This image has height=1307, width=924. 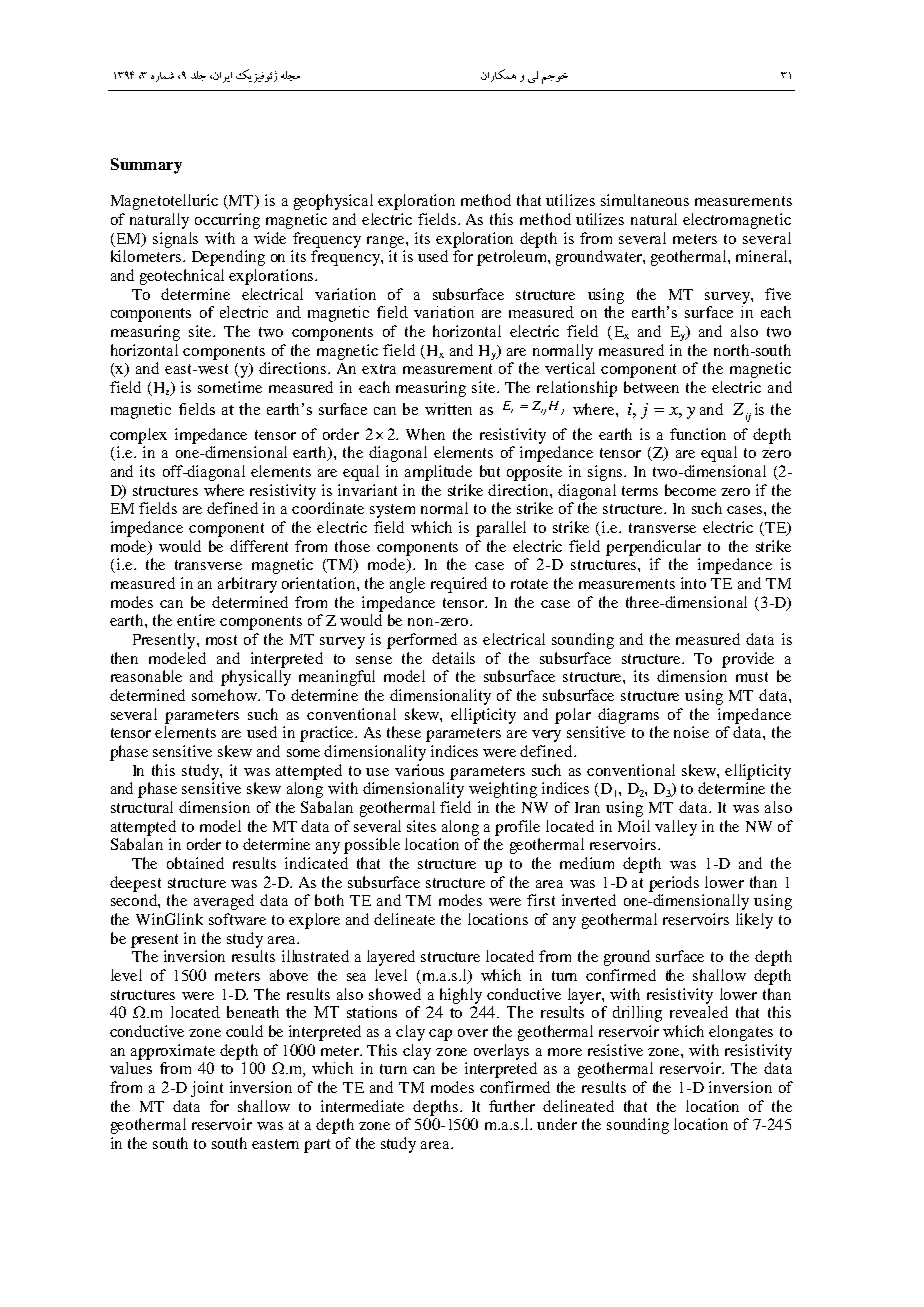 What do you see at coordinates (645, 200) in the image?
I see `simultaneous` at bounding box center [645, 200].
